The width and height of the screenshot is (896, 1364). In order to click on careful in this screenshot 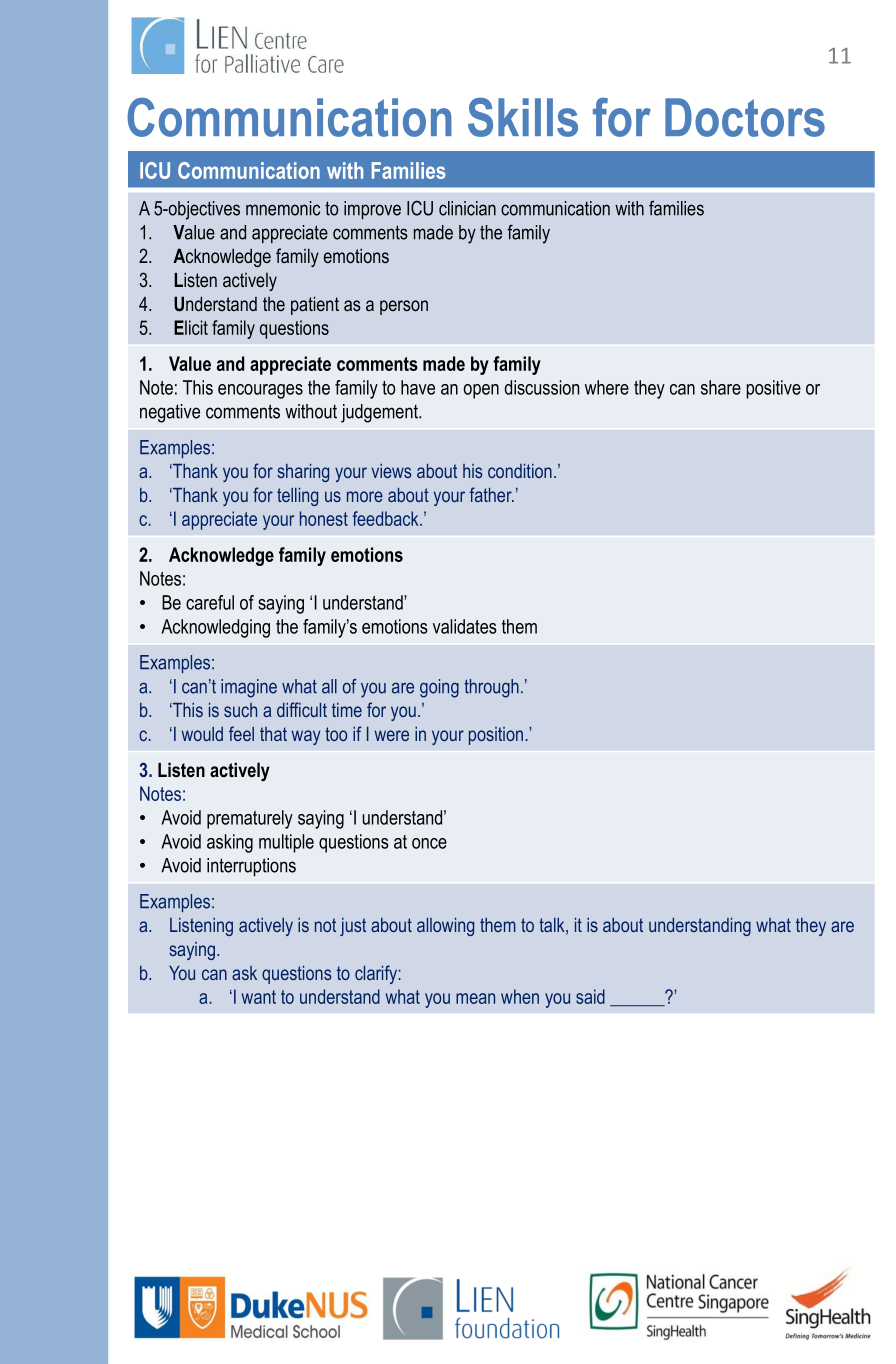, I will do `click(210, 602)`.
